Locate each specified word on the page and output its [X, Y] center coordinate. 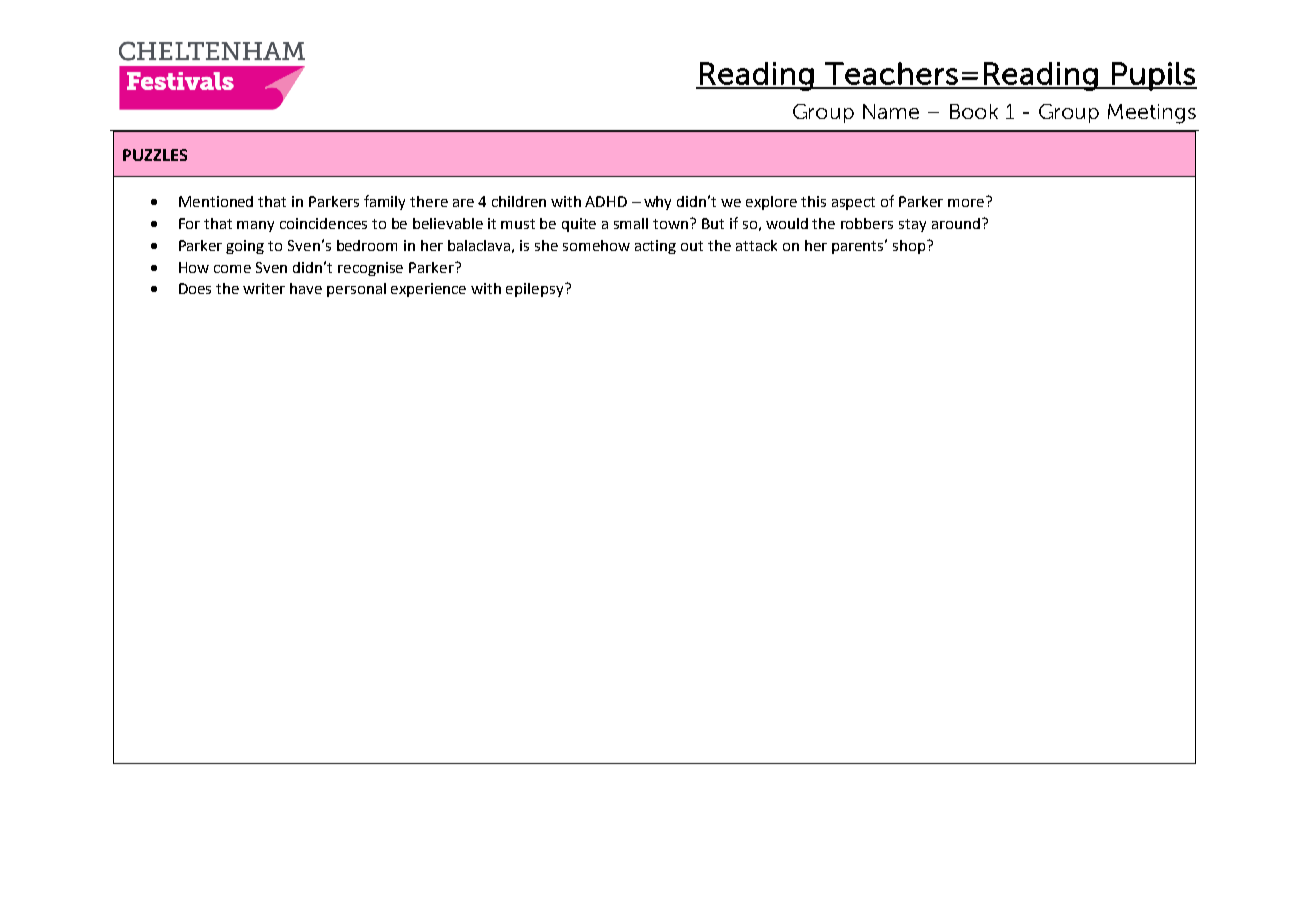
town [672, 223]
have [306, 288]
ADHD [606, 201]
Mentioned [216, 201]
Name [891, 111]
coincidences [323, 223]
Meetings [1152, 114]
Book [974, 111]
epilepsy [536, 290]
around [956, 223]
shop [910, 247]
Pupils [1153, 76]
